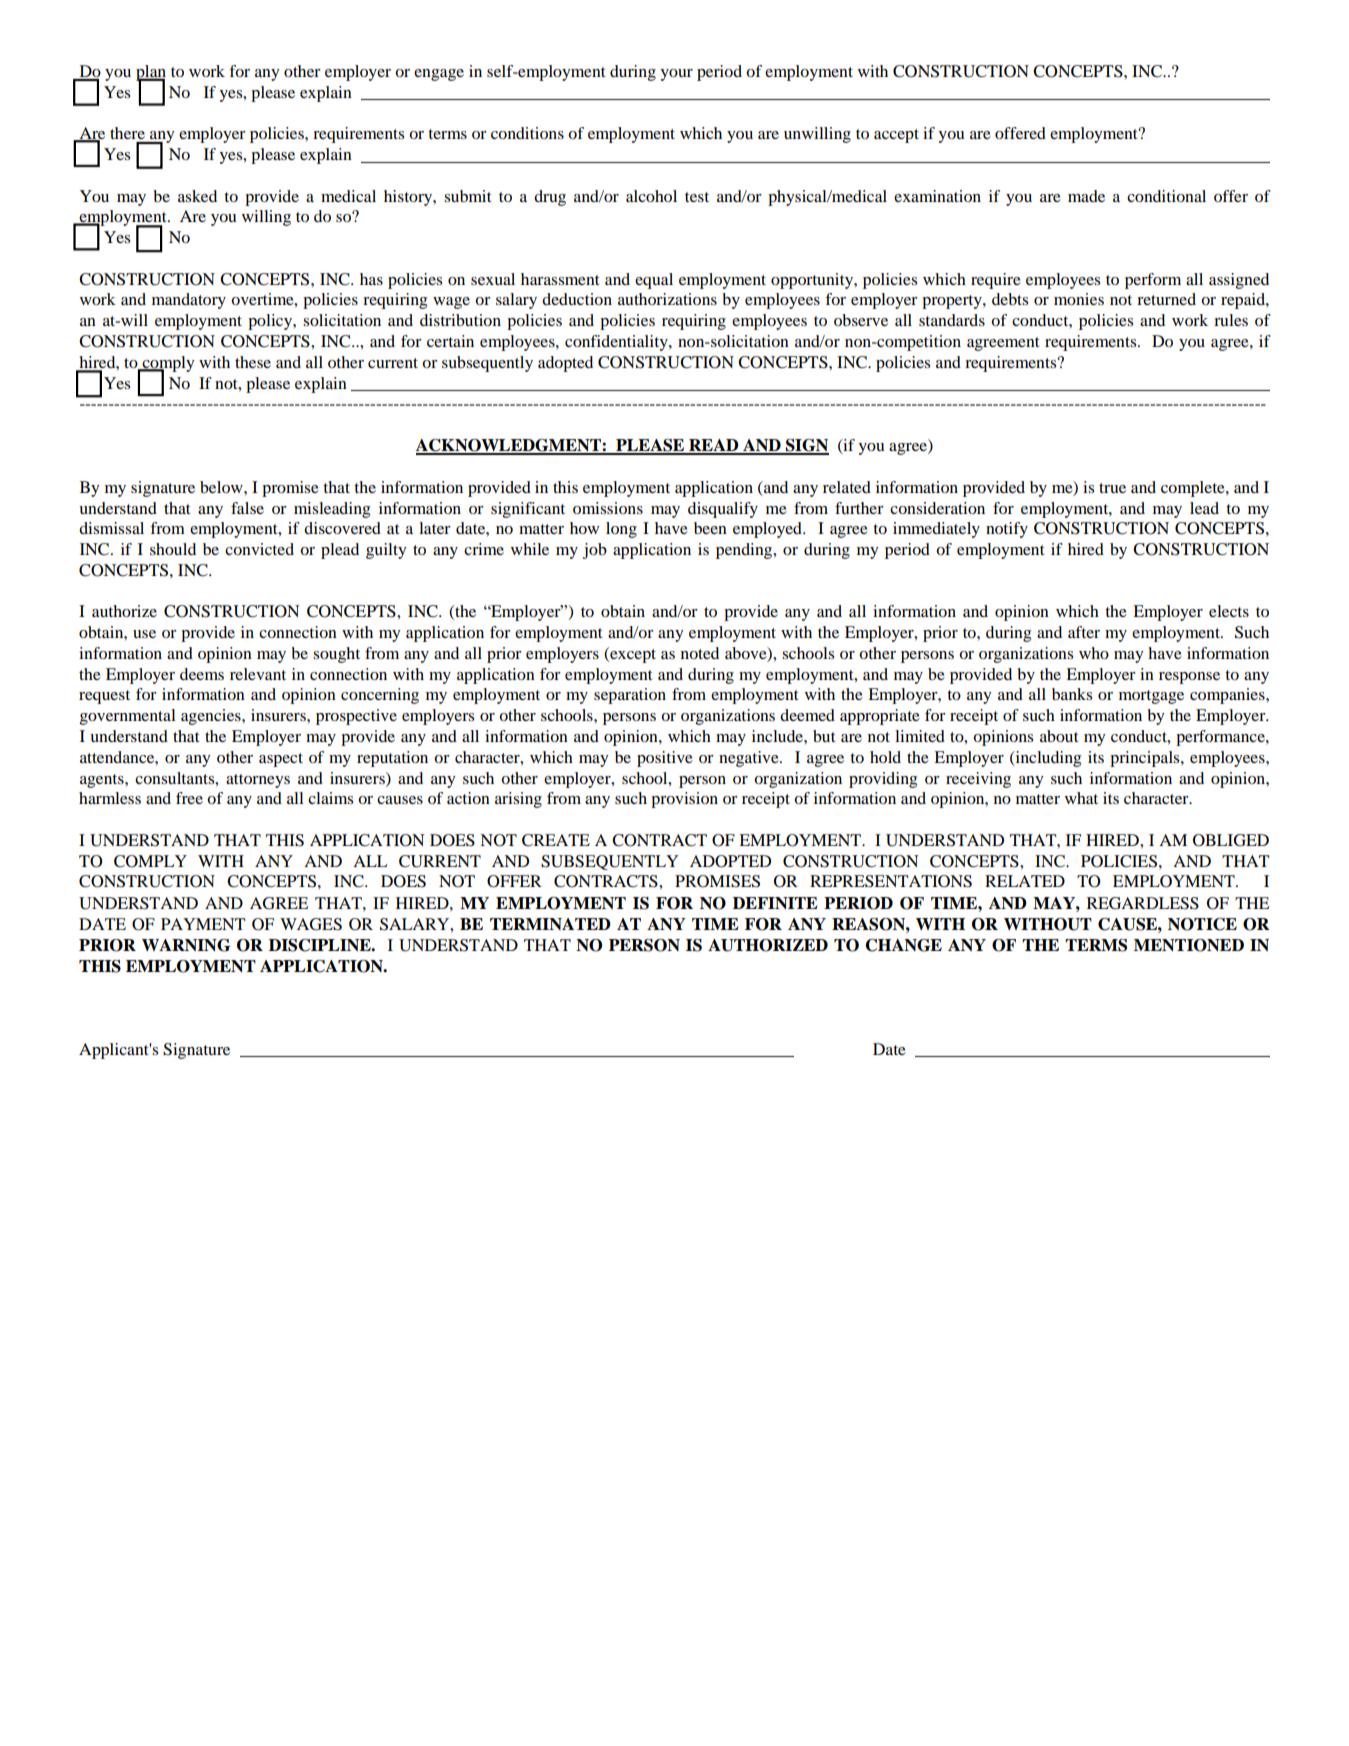  What do you see at coordinates (1112, 488) in the screenshot?
I see `true` at bounding box center [1112, 488].
